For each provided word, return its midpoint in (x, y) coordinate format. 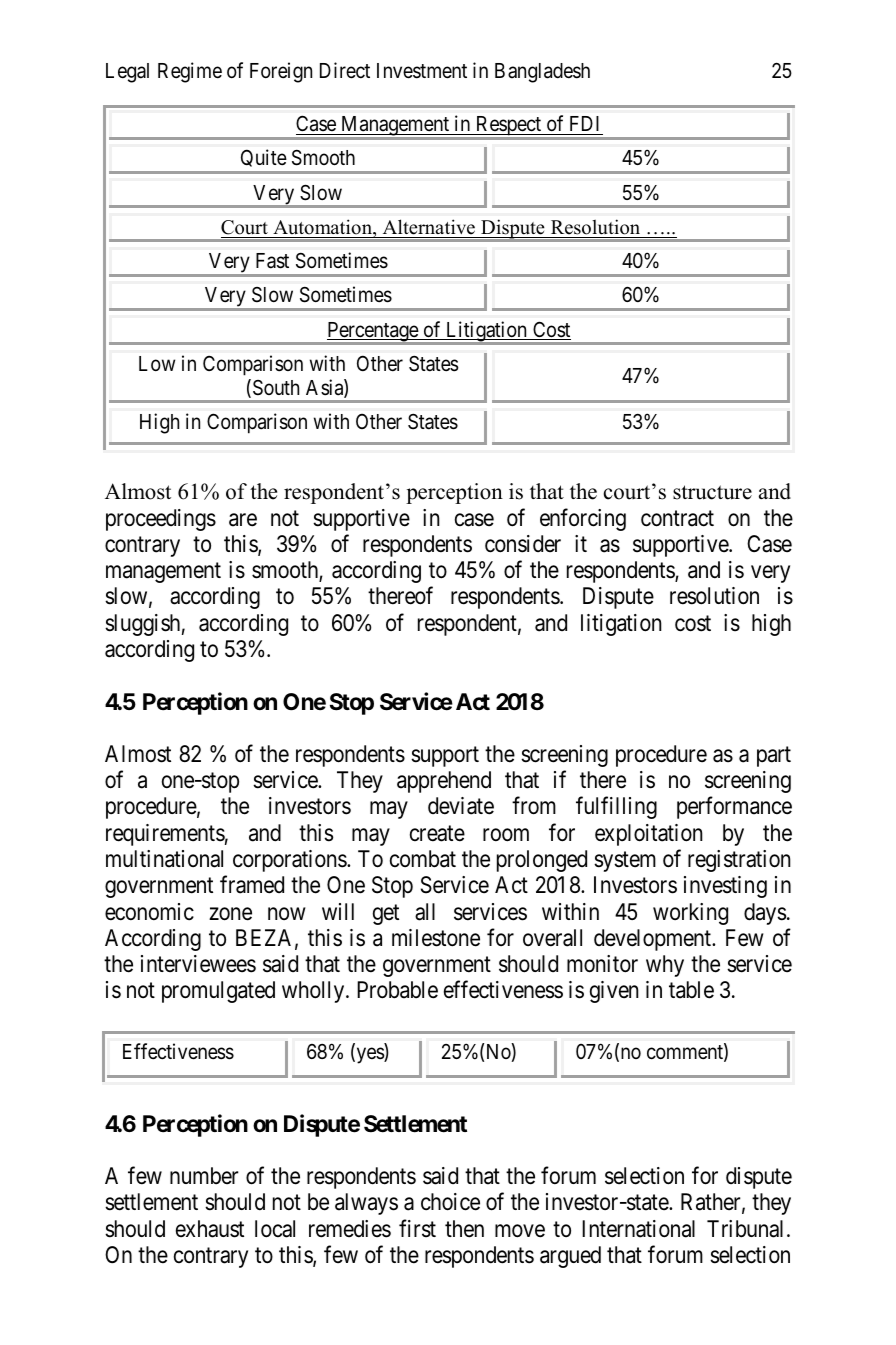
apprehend (444, 782)
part (774, 757)
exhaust (210, 1229)
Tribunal (745, 1229)
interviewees (198, 964)
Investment (422, 71)
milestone (436, 938)
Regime (190, 72)
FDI (584, 123)
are (243, 520)
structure (712, 492)
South (276, 388)
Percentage (372, 333)
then (464, 1229)
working (690, 914)
